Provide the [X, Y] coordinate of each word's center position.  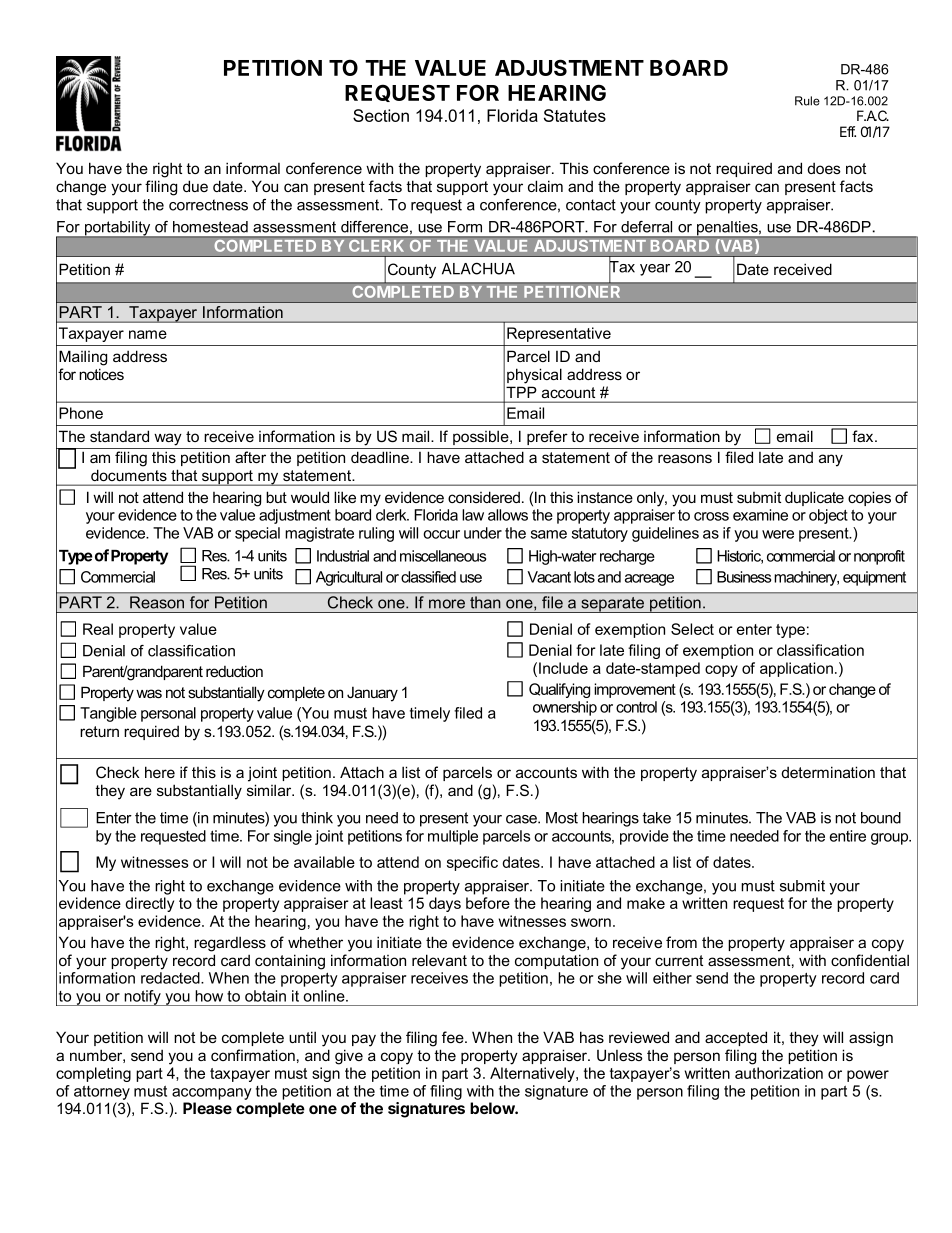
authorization [779, 1073]
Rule [807, 101]
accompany [212, 1094]
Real [98, 629]
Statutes [575, 115]
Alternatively [533, 1074]
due [195, 186]
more [447, 604]
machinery [806, 578]
